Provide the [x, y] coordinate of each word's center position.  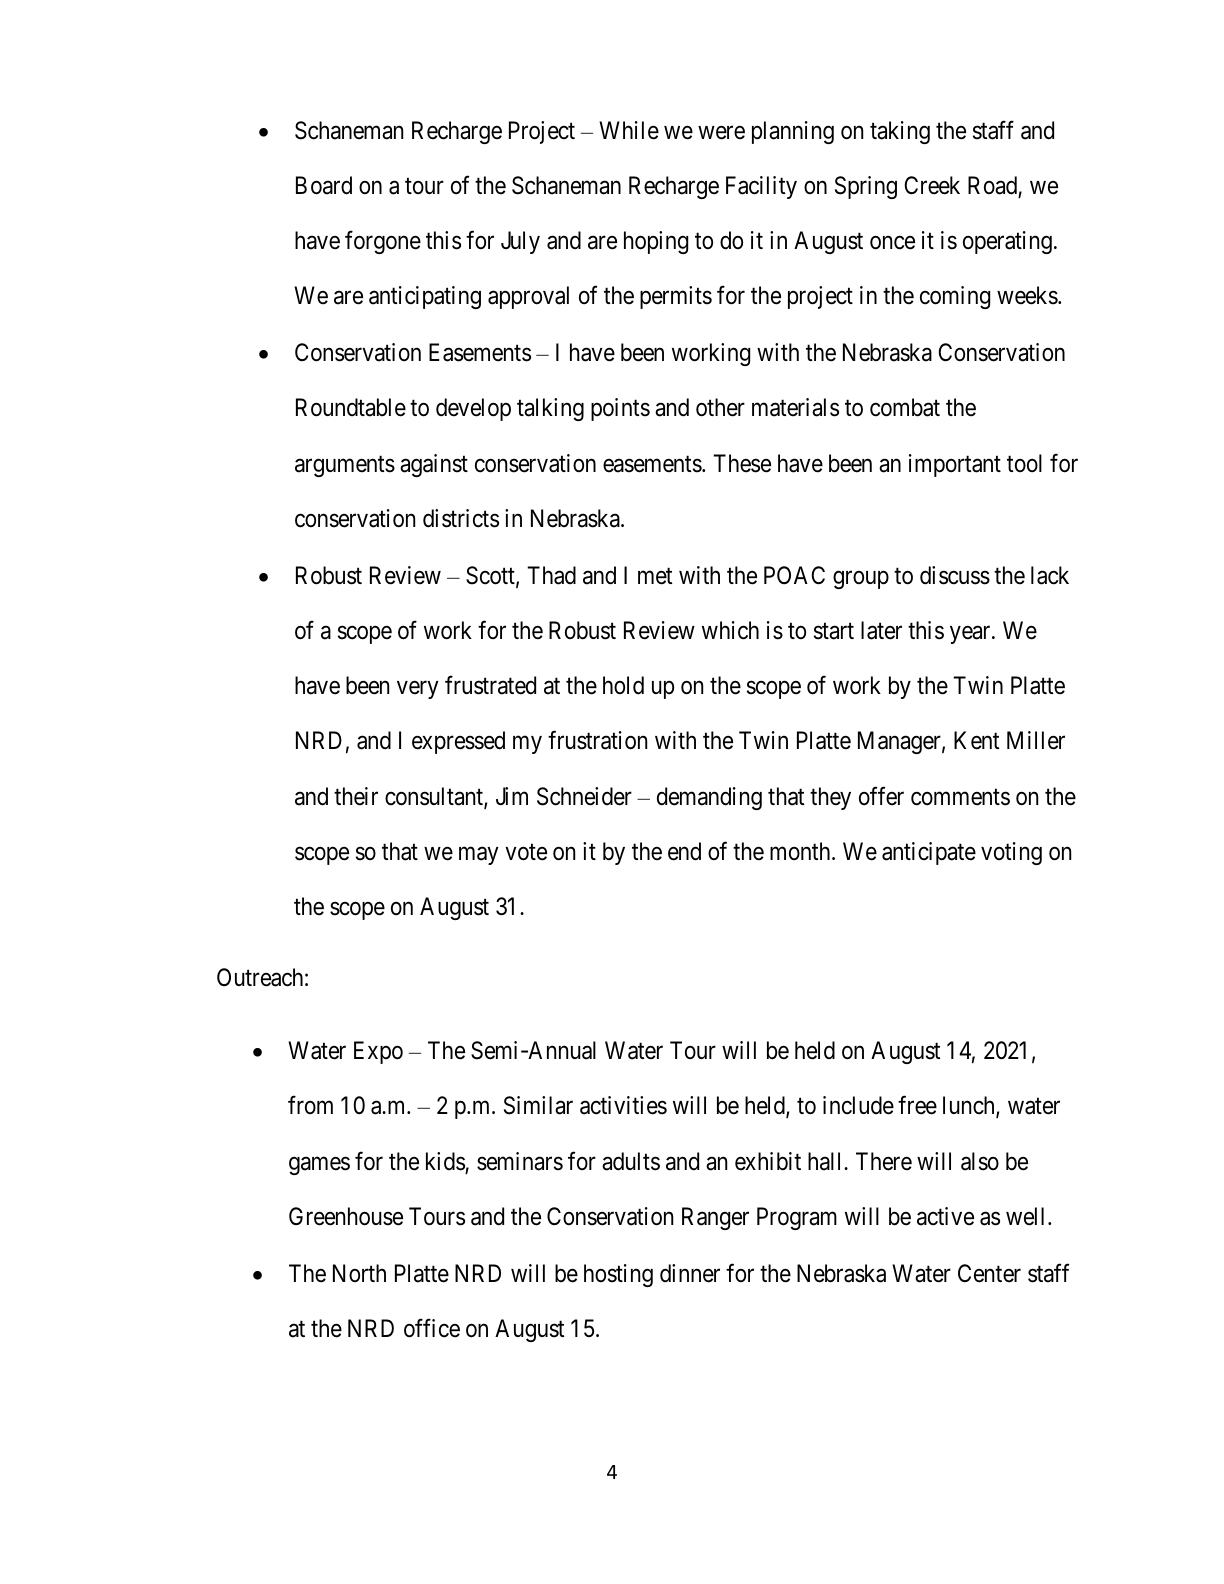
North [359, 1273]
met [655, 576]
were [721, 133]
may [479, 856]
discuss [955, 575]
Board [324, 185]
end [684, 851]
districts [461, 518]
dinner [690, 1273]
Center [989, 1273]
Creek [932, 185]
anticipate [929, 853]
